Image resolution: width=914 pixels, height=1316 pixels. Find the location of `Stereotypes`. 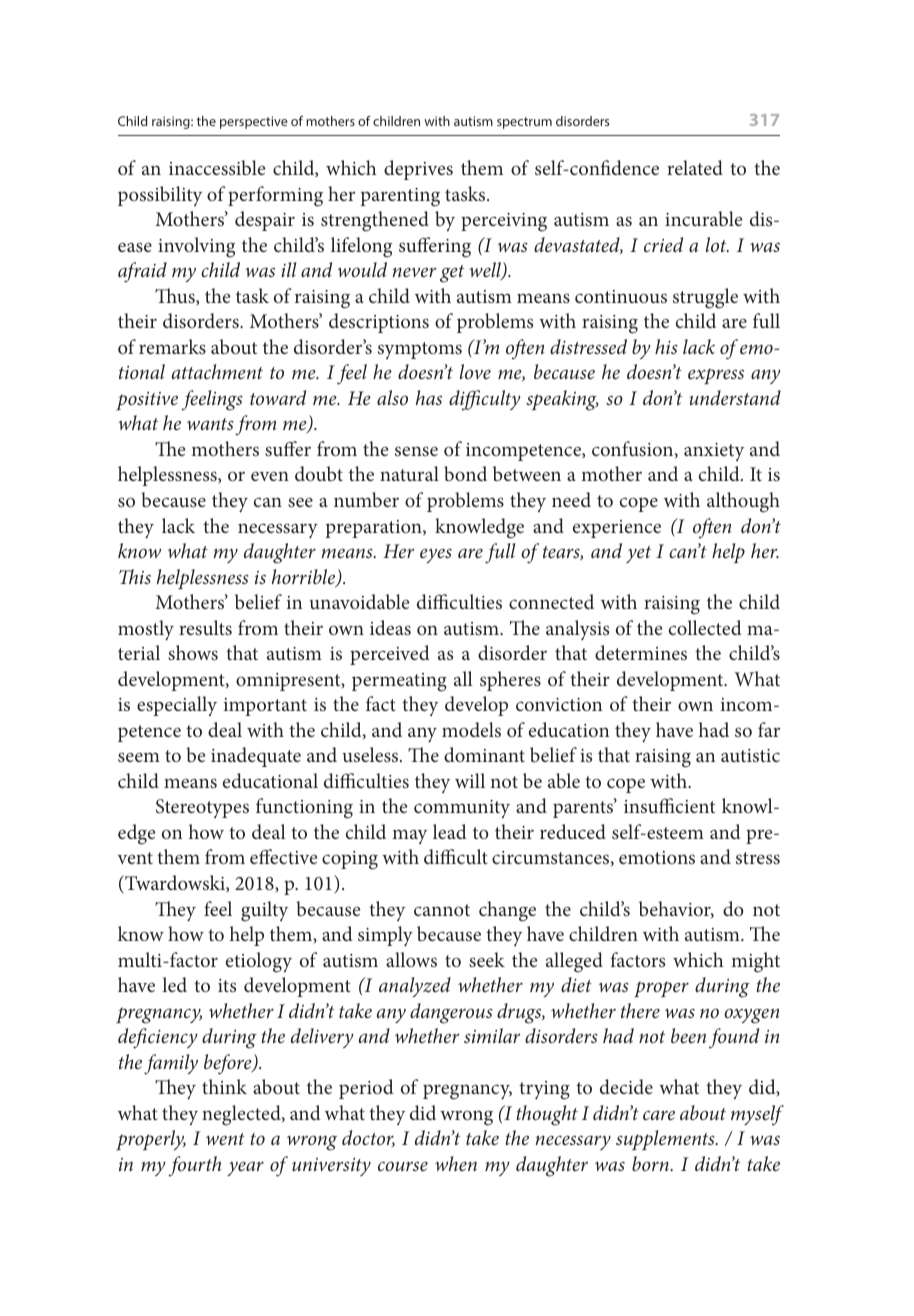

Stereotypes is located at coordinates (202, 808).
